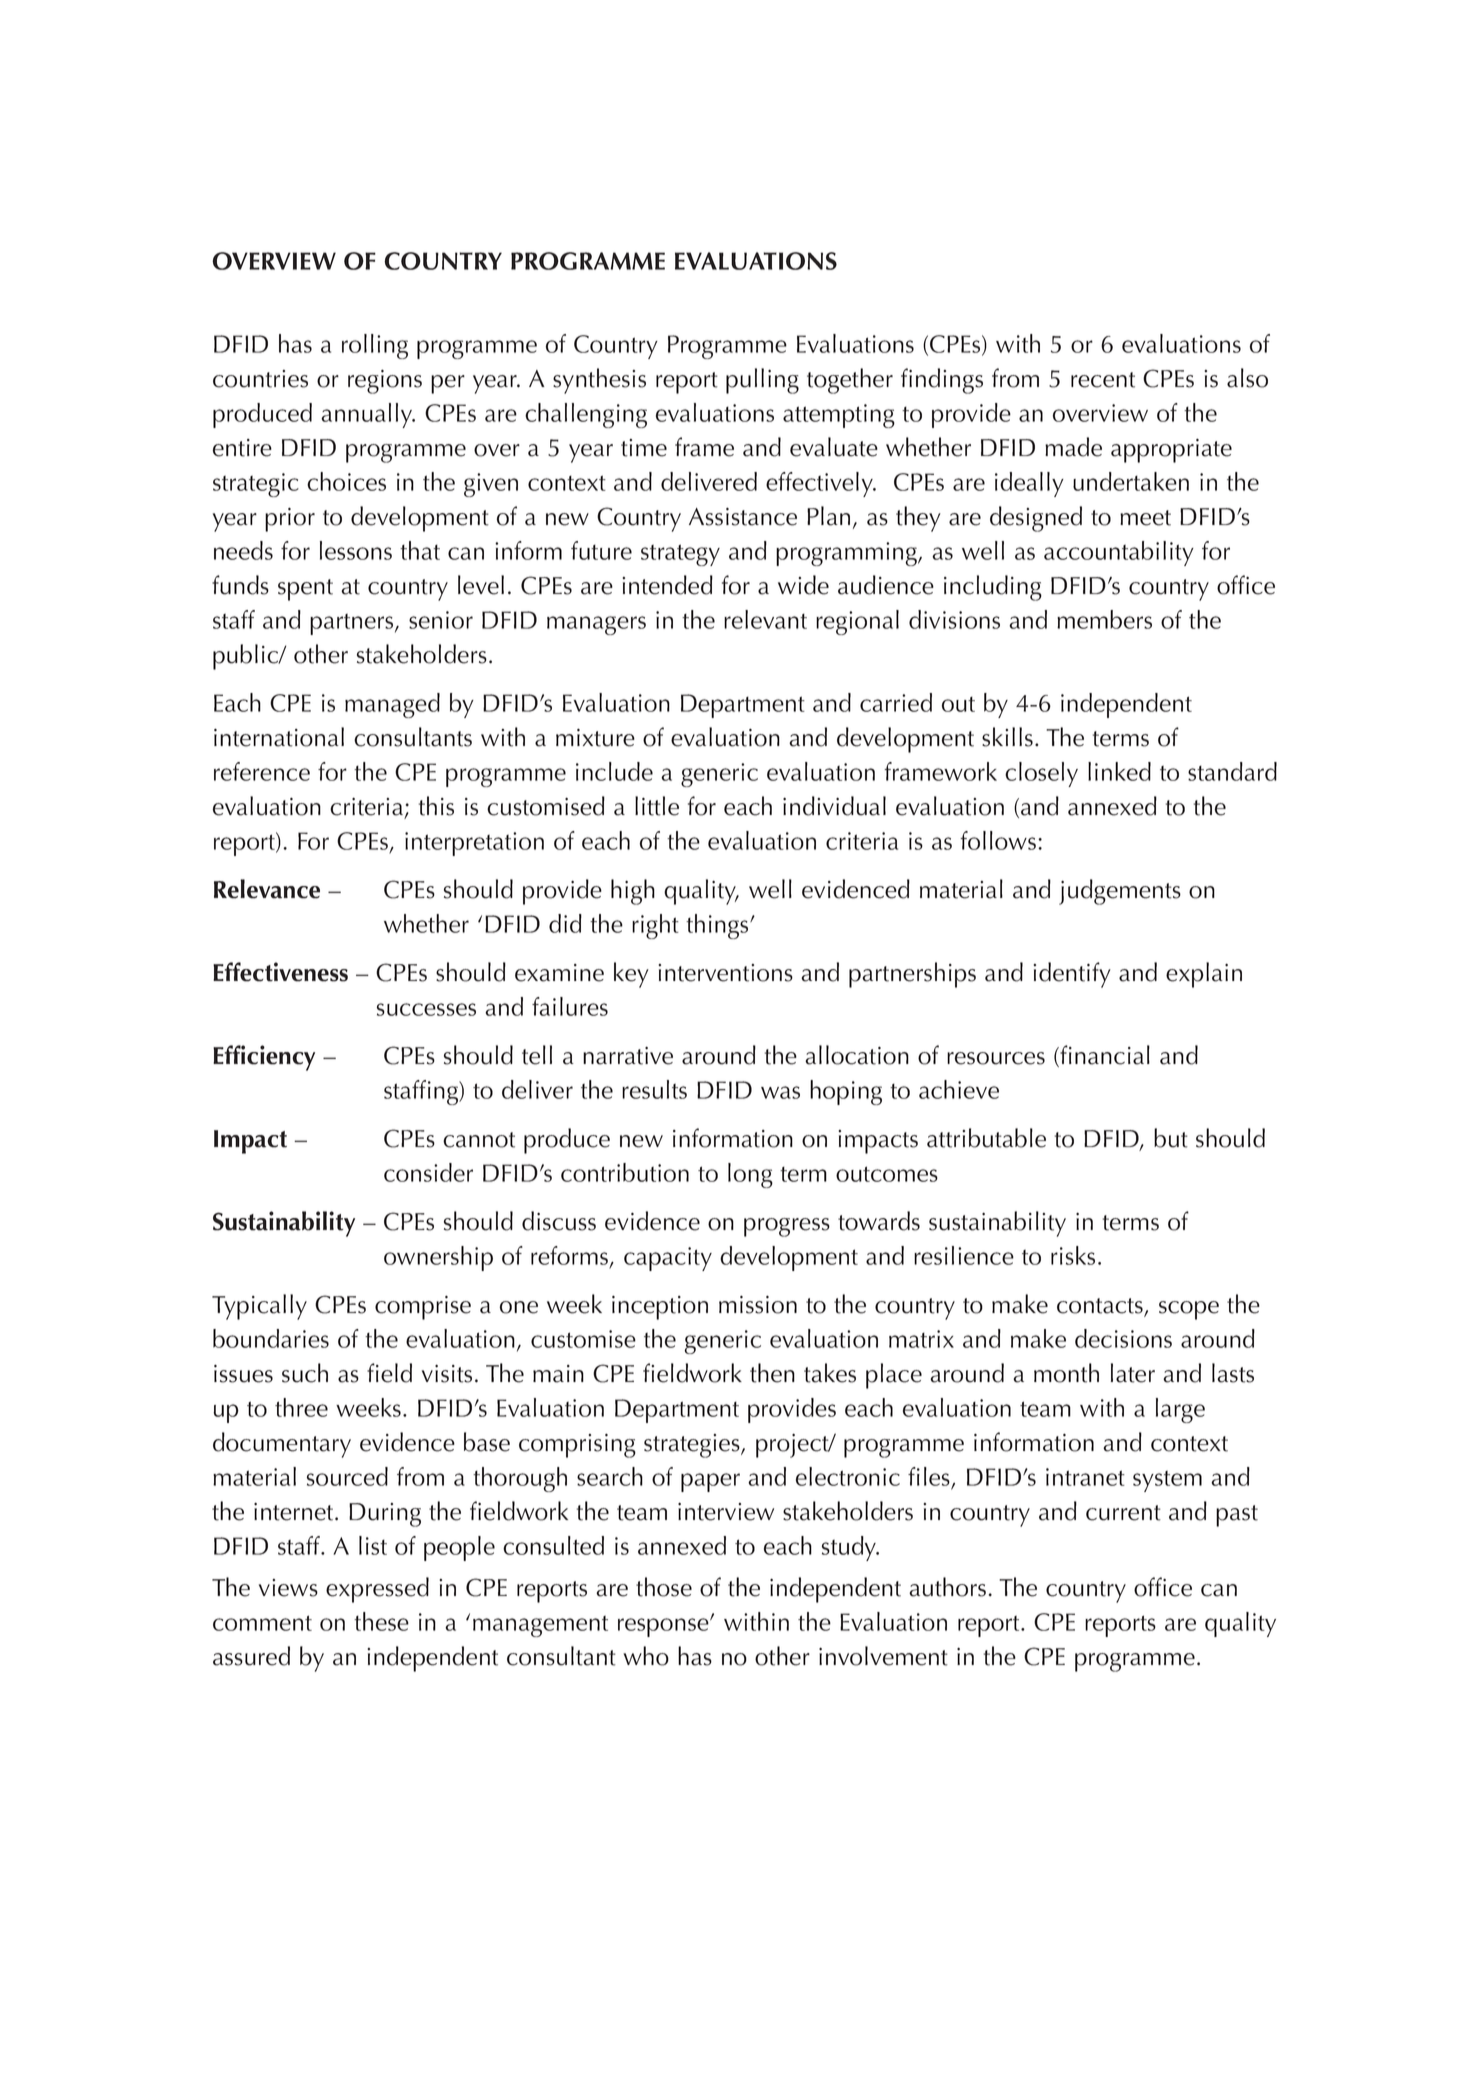  I want to click on recent, so click(1103, 380).
